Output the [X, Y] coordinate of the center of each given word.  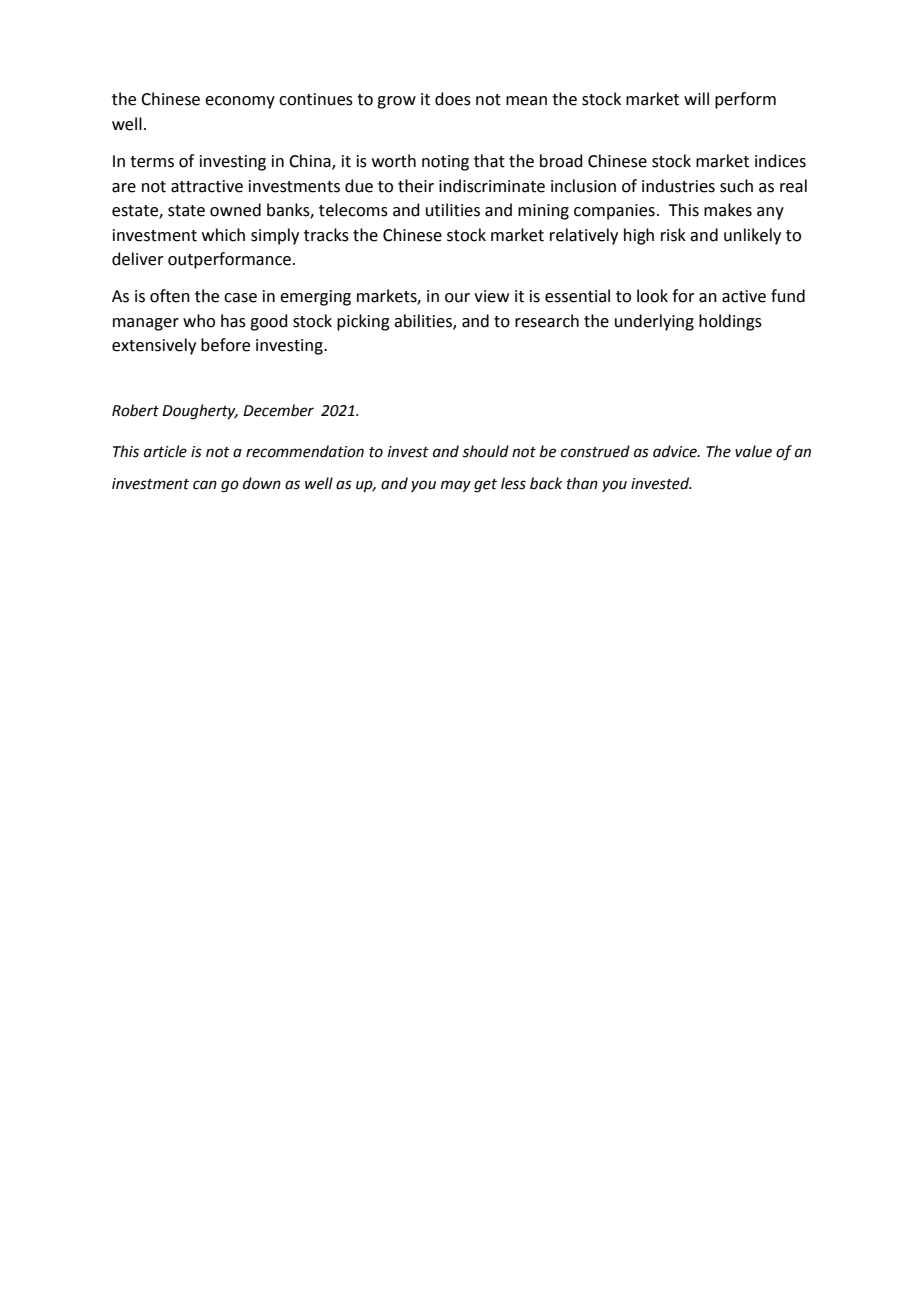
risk [673, 235]
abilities [424, 321]
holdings [730, 322]
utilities [453, 210]
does [453, 99]
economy [240, 102]
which [223, 235]
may [456, 486]
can [205, 485]
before [225, 345]
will [696, 98]
